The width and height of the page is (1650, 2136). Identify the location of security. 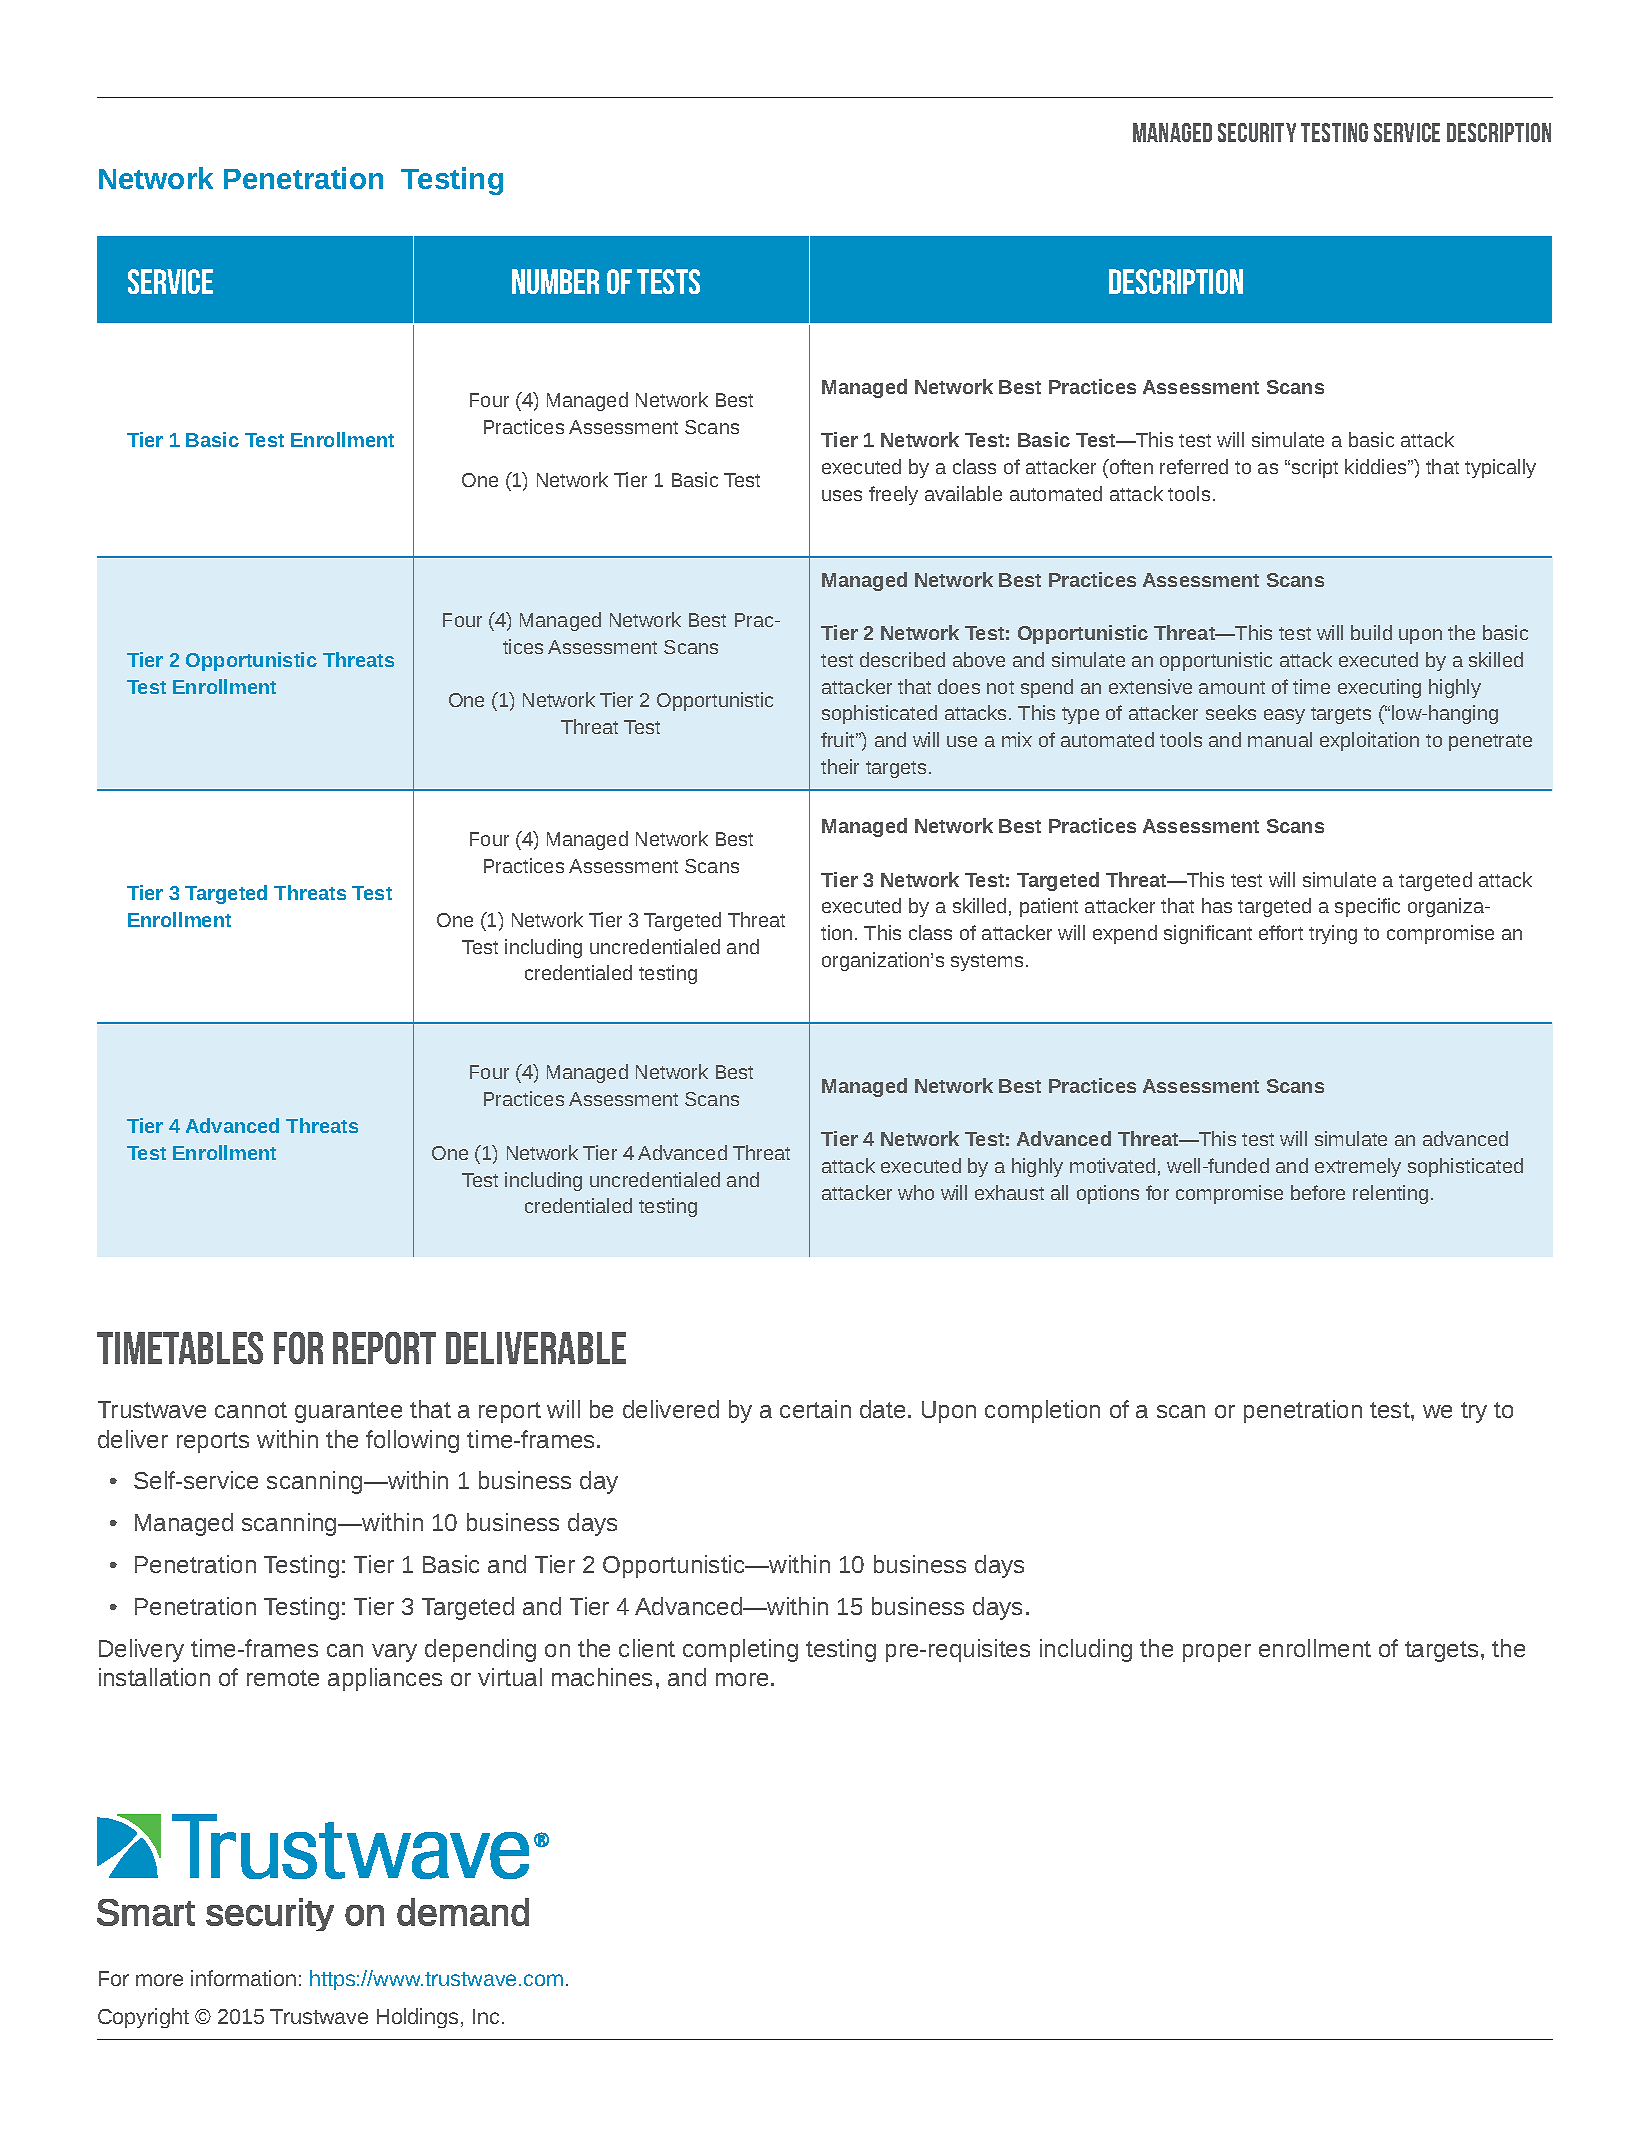
(1257, 132).
